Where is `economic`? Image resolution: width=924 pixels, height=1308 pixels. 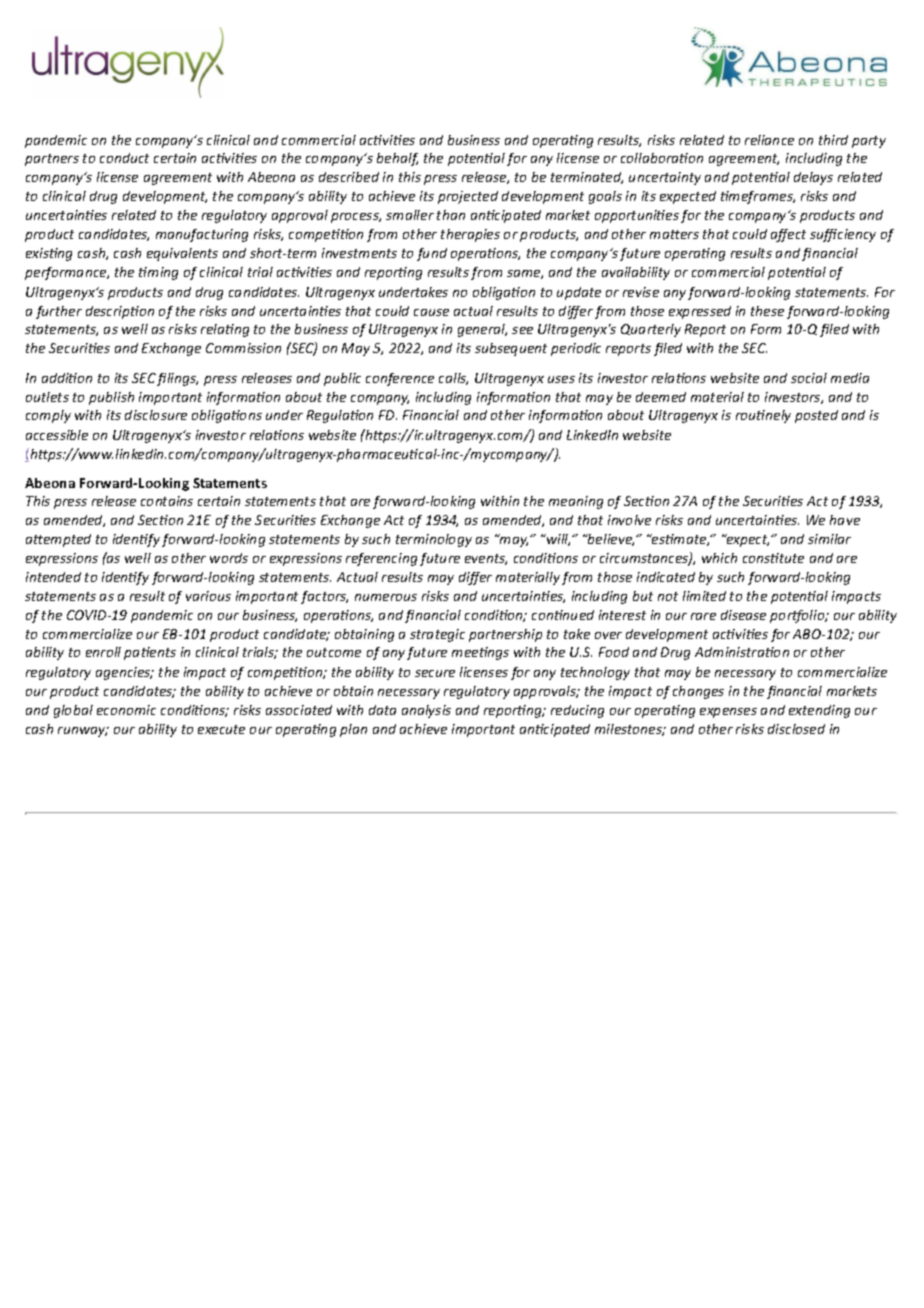 economic is located at coordinates (126, 710).
